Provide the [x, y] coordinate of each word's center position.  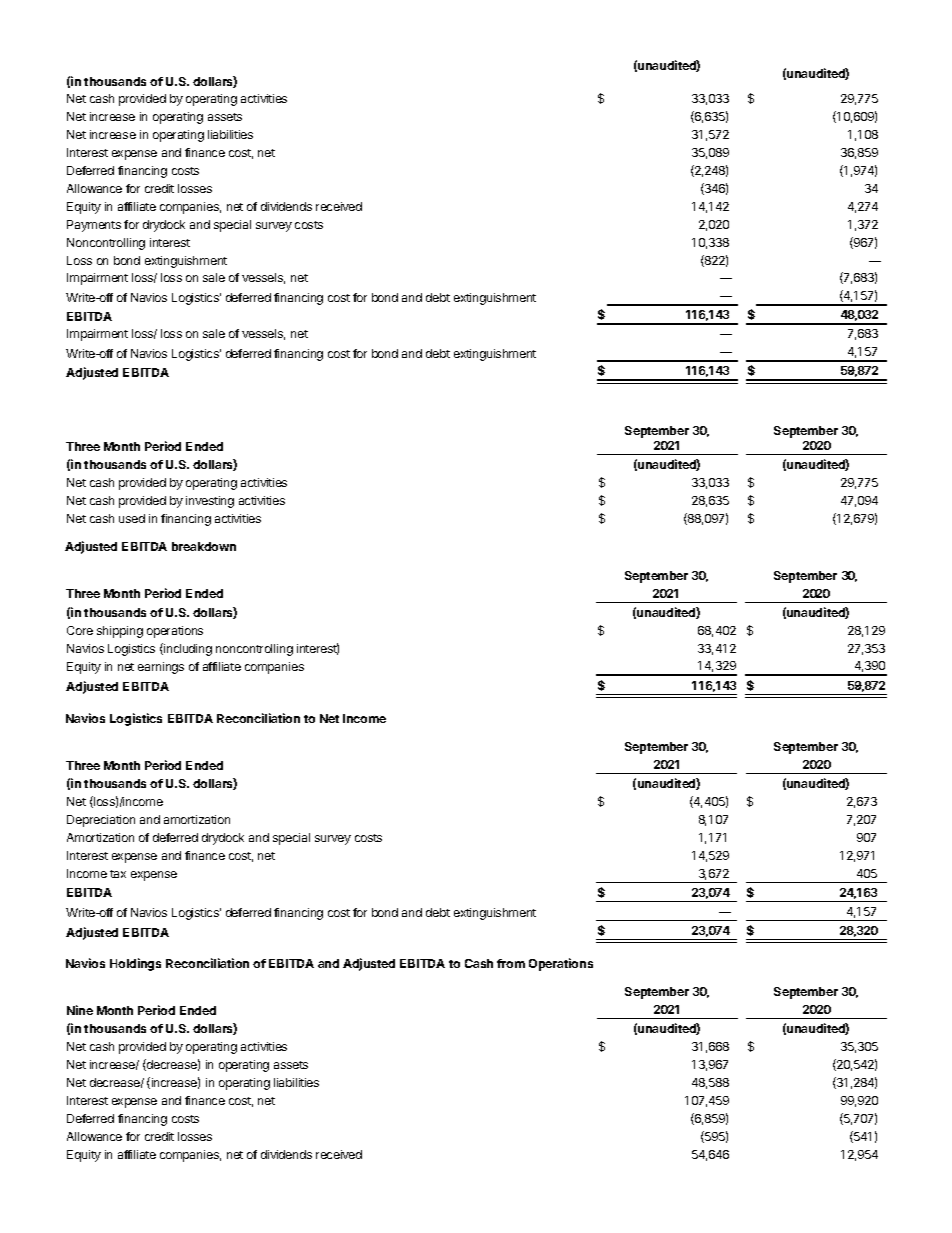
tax [118, 874]
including [187, 649]
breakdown [204, 546]
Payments [94, 226]
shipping [120, 632]
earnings [161, 668]
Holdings [135, 964]
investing [210, 502]
